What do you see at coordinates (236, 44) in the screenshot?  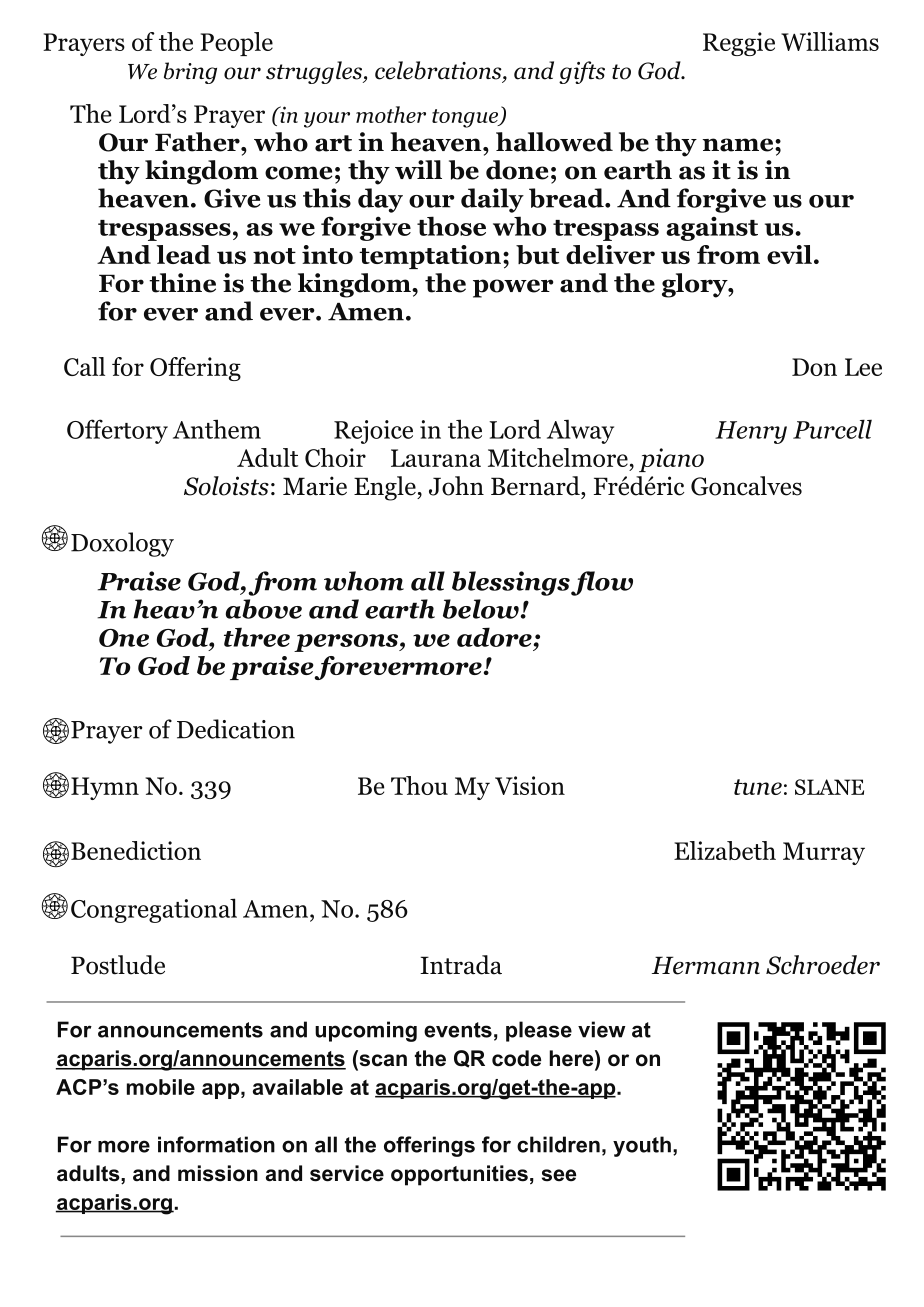 I see `People` at bounding box center [236, 44].
